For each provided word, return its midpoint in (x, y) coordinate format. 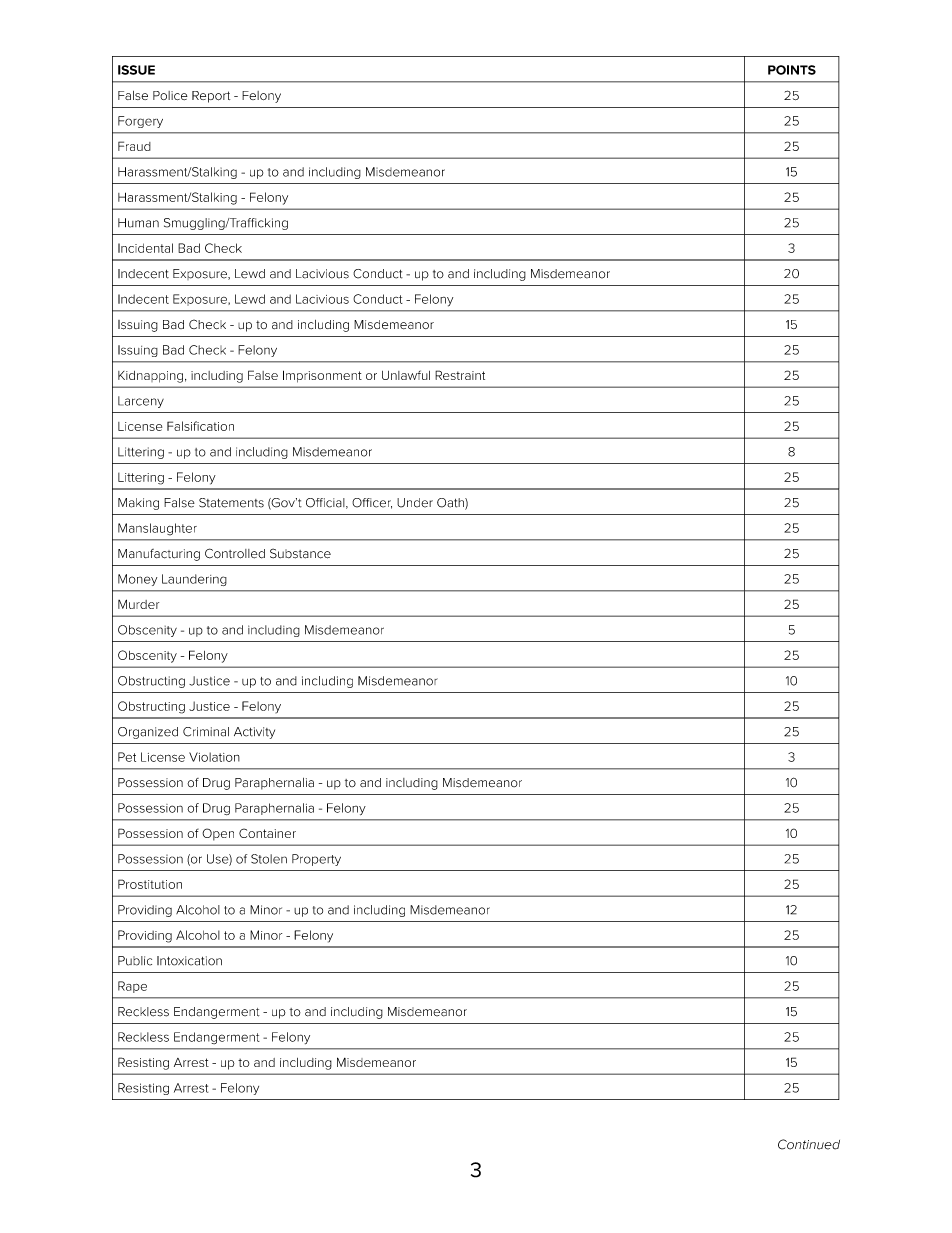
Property (316, 860)
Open (218, 834)
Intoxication (189, 961)
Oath (451, 504)
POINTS (792, 70)
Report (211, 97)
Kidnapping (150, 377)
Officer (372, 503)
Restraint (460, 375)
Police (170, 95)
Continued (809, 1144)
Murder (138, 604)
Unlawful (406, 375)
